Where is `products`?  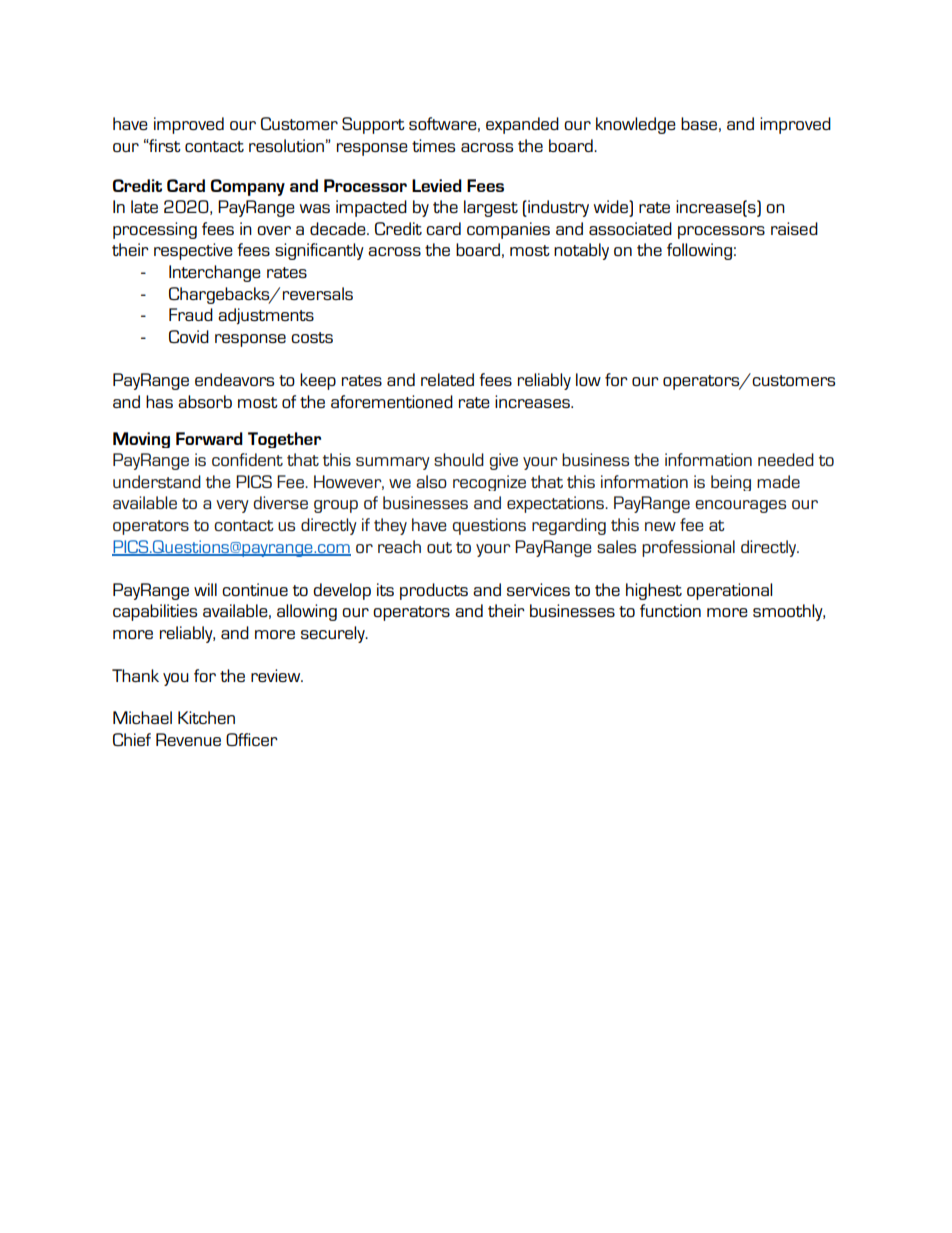
products is located at coordinates (434, 591).
